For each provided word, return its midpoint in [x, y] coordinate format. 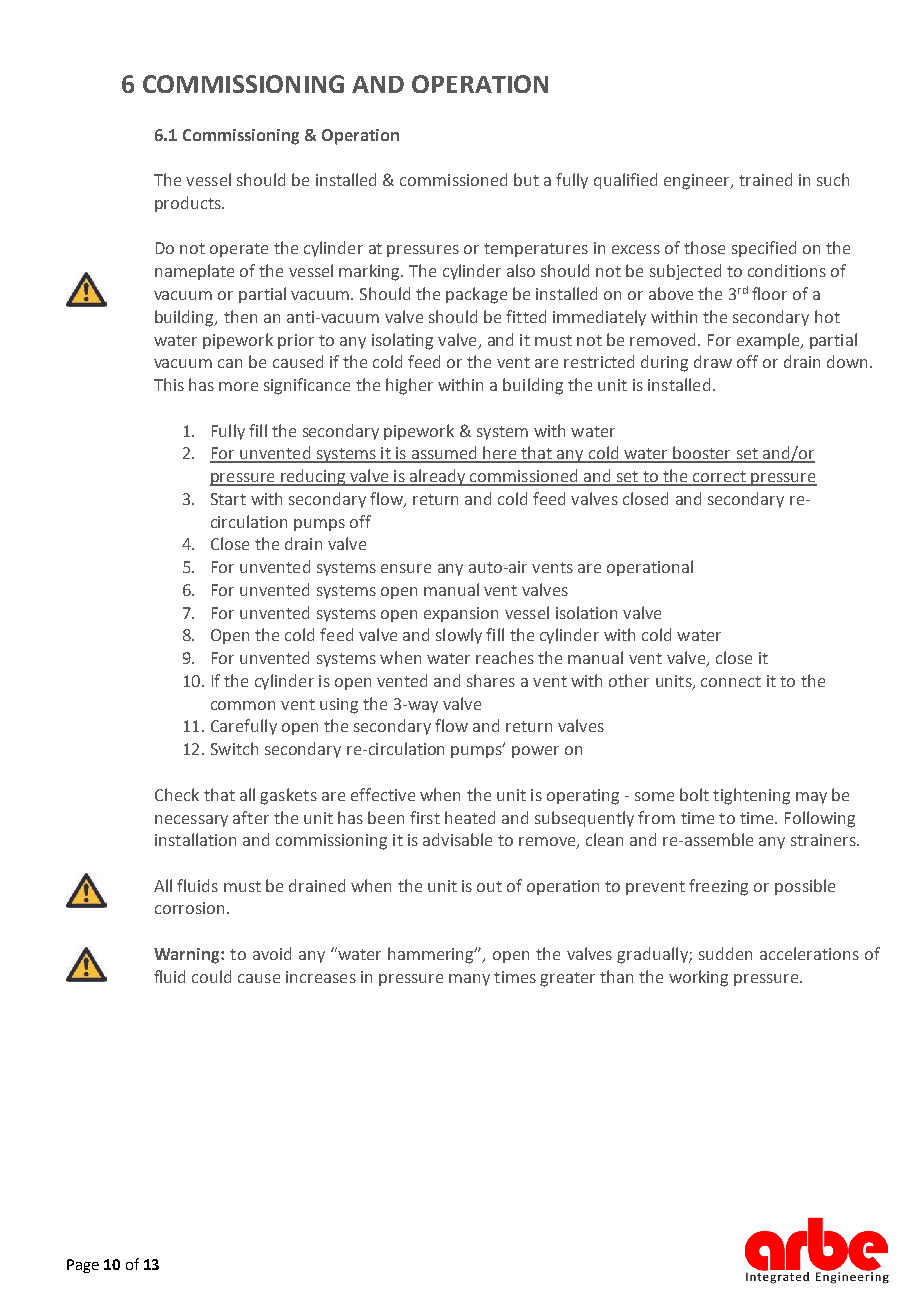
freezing [718, 887]
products [189, 204]
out [489, 886]
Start [228, 499]
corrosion [189, 908]
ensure [406, 568]
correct [720, 478]
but [526, 179]
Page [83, 1266]
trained [765, 179]
